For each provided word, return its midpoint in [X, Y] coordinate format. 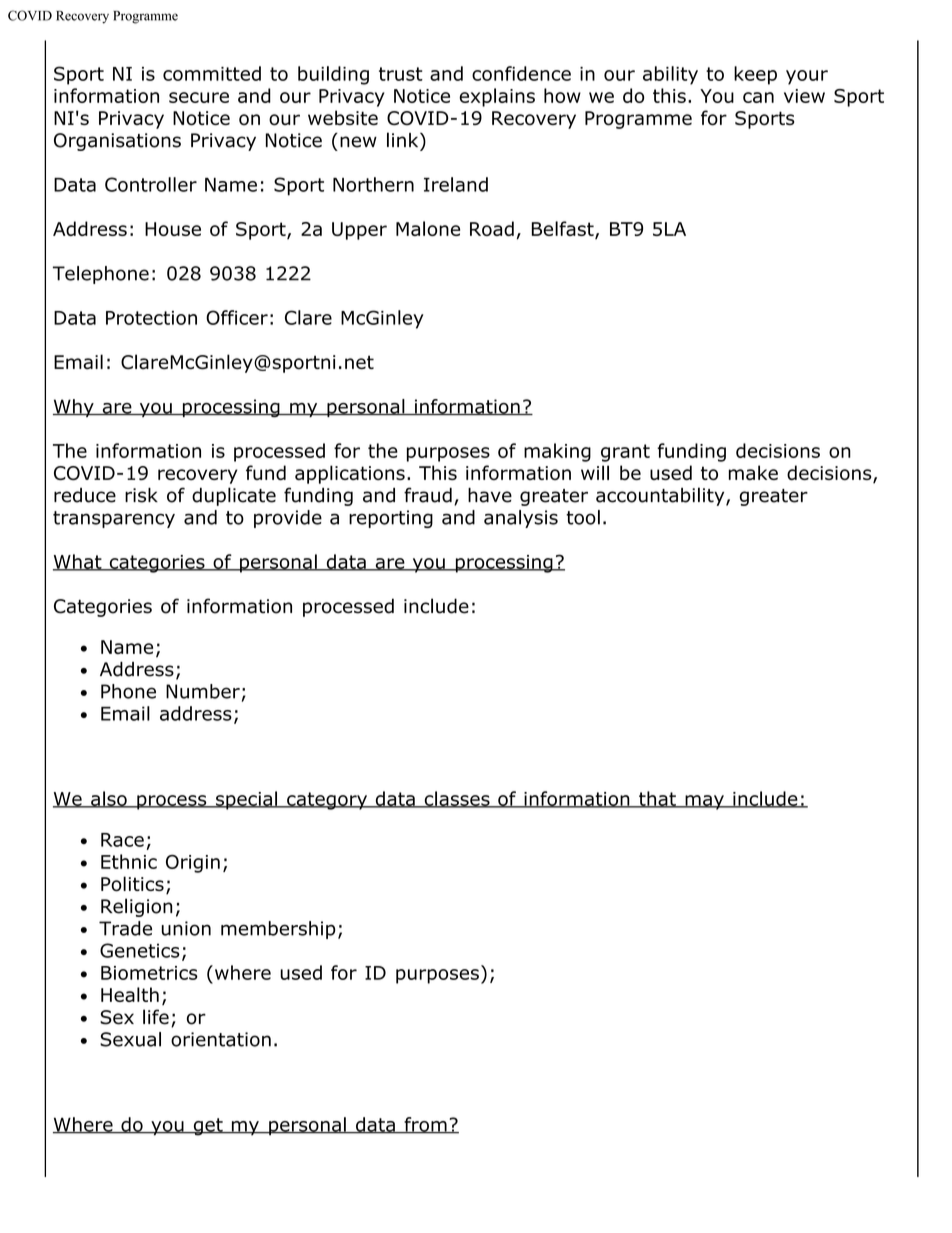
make [753, 472]
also [109, 799]
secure [199, 97]
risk [141, 495]
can [758, 97]
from [425, 1125]
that [657, 799]
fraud [428, 495]
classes [457, 799]
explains [497, 97]
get [208, 1127]
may [704, 802]
